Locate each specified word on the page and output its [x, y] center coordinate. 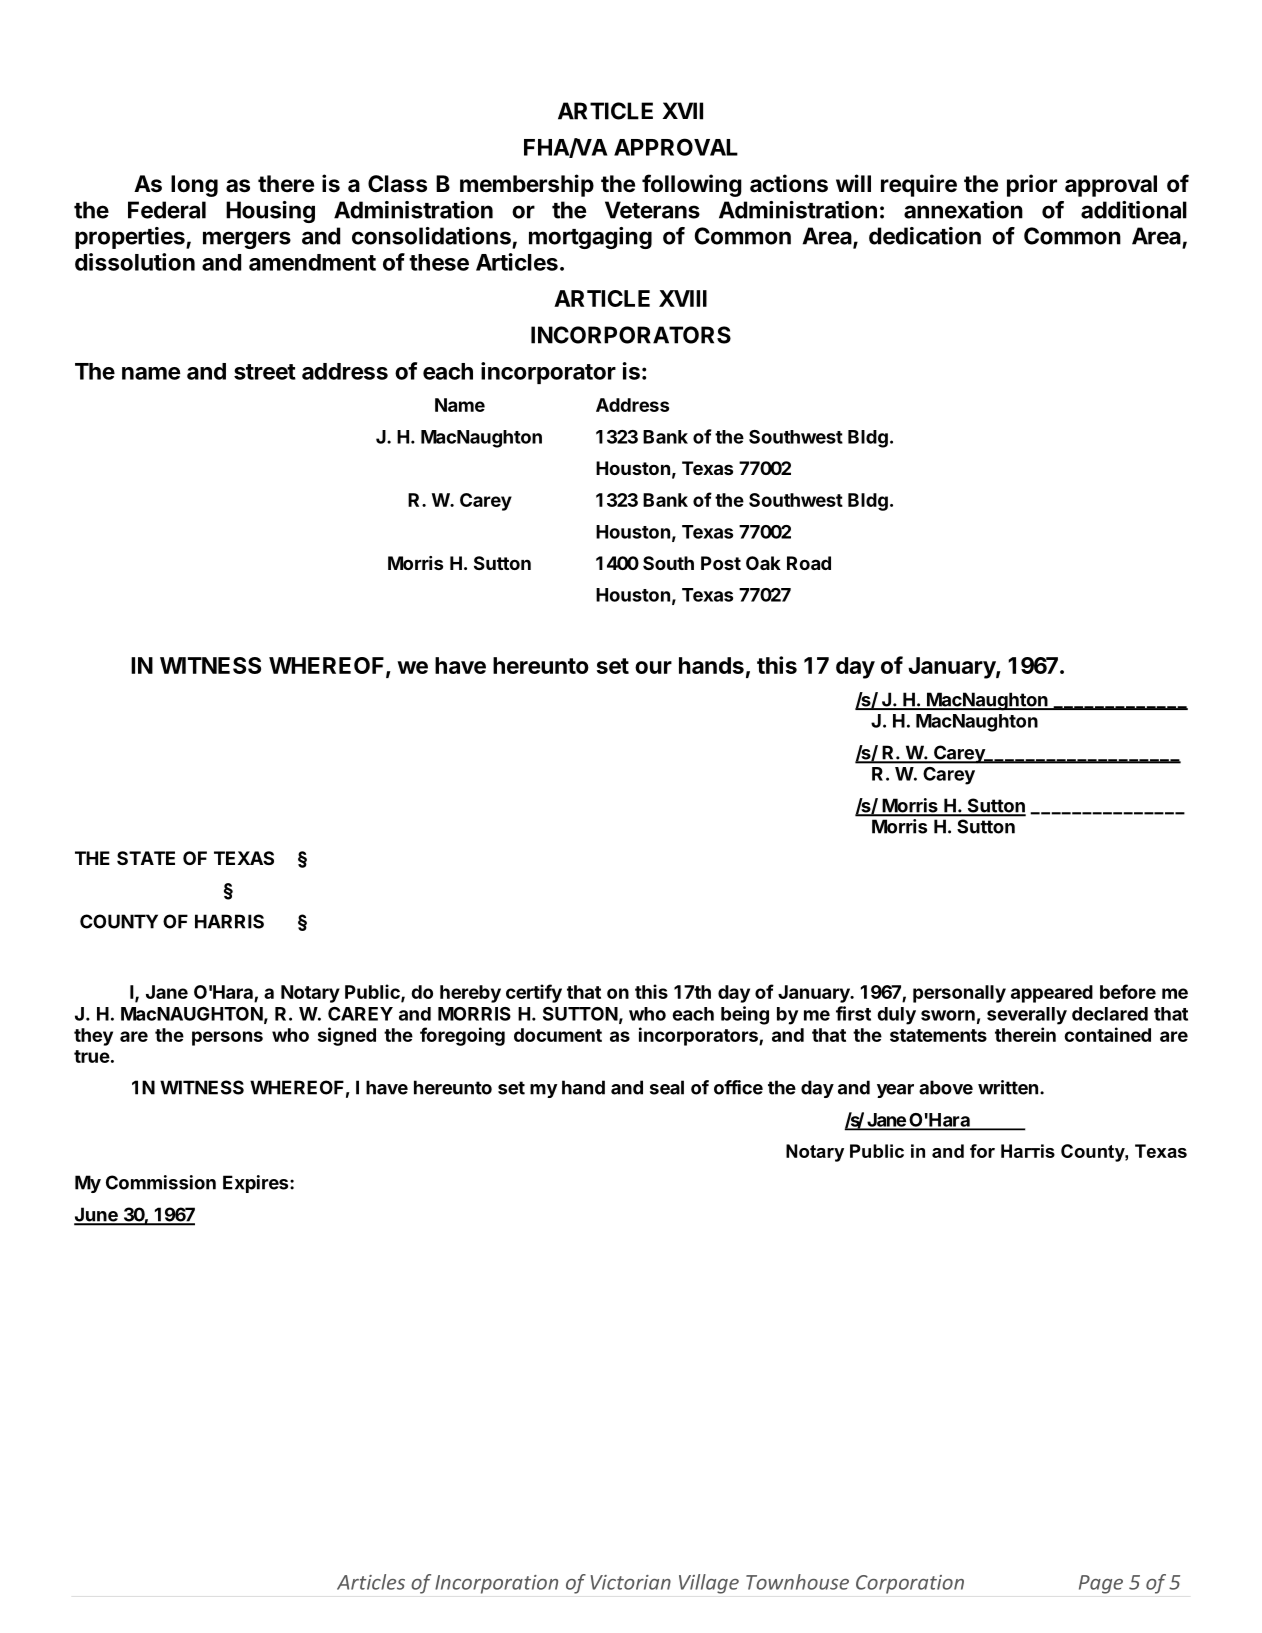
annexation [963, 210]
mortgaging [590, 238]
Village [709, 1584]
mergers [247, 240]
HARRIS [229, 921]
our [653, 667]
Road [809, 563]
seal [667, 1087]
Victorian [631, 1582]
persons [227, 1038]
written [1008, 1087]
